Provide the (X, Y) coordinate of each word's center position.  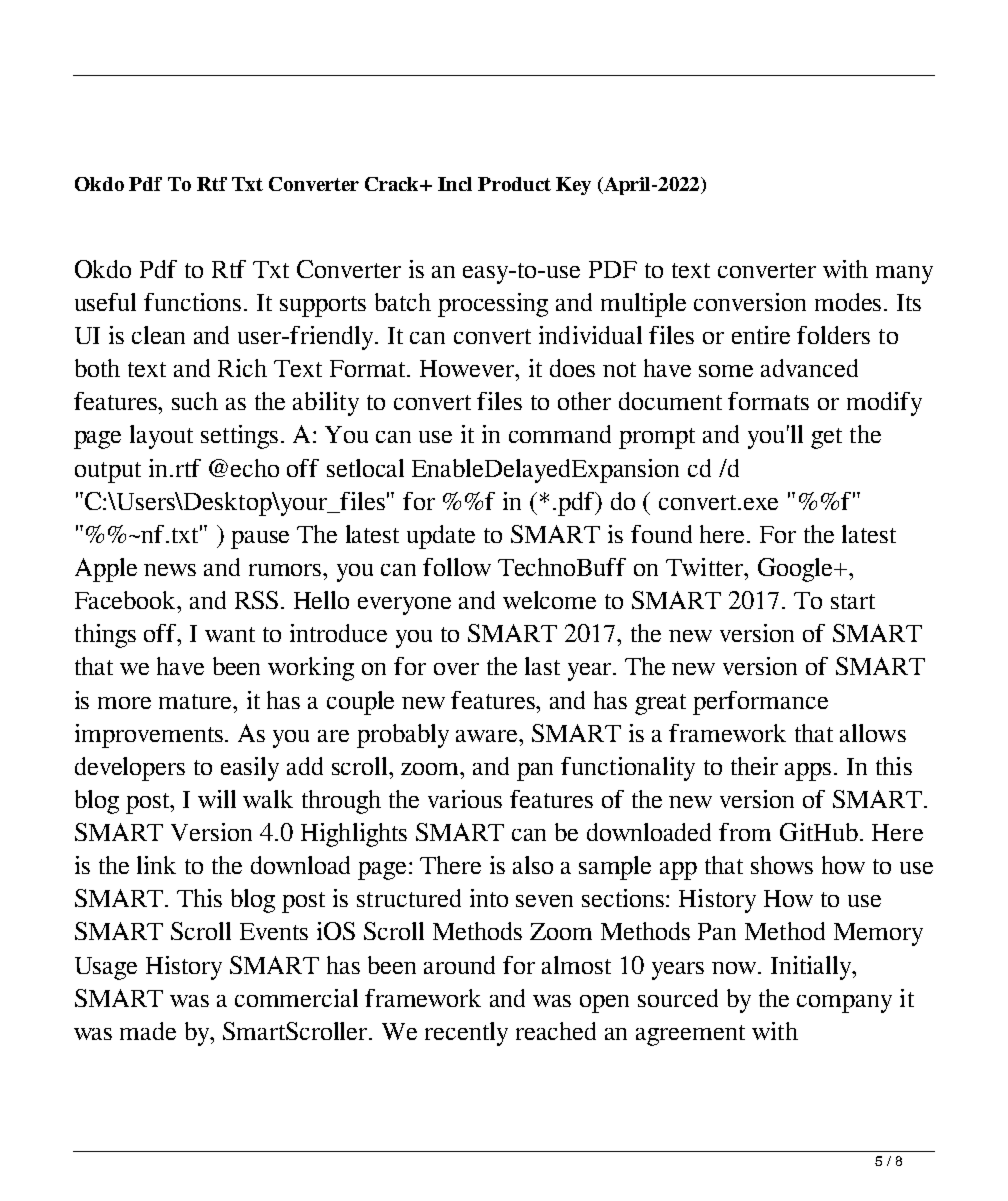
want (230, 634)
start (853, 601)
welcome (549, 600)
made (148, 1031)
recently (466, 1034)
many (904, 275)
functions (194, 302)
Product (514, 184)
